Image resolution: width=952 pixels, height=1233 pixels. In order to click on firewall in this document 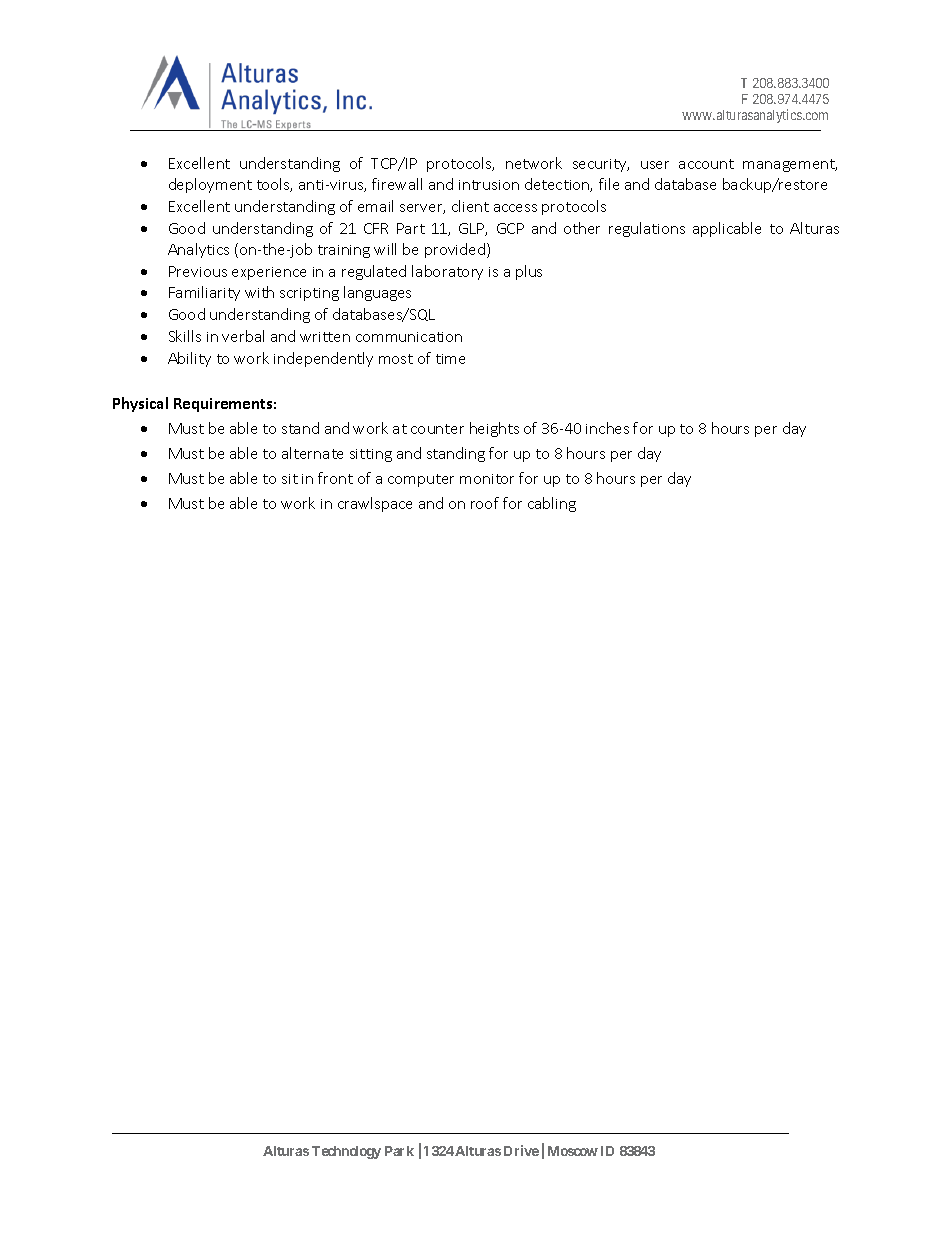, I will do `click(397, 184)`.
